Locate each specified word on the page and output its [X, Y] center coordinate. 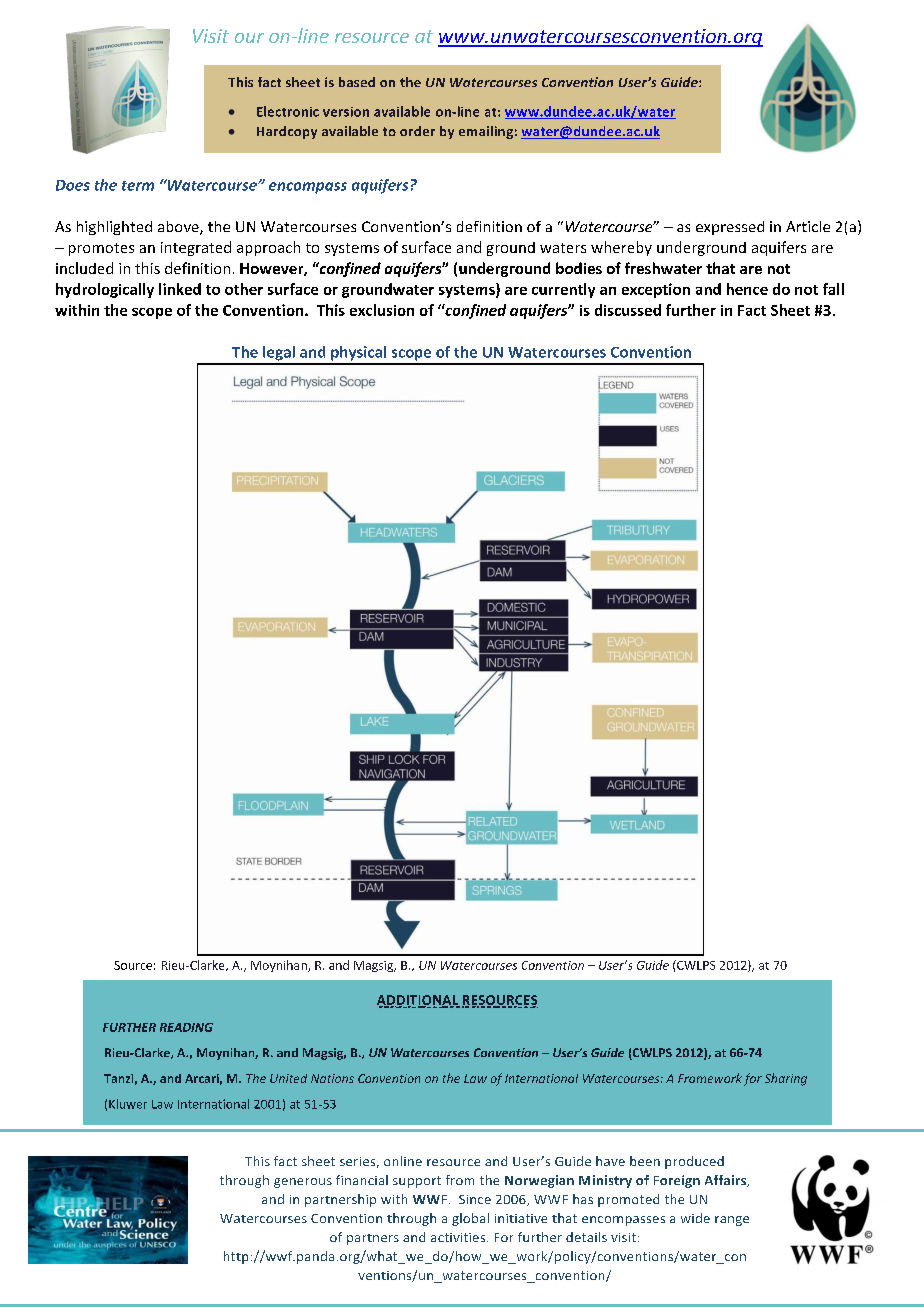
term [138, 186]
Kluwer [128, 1104]
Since [475, 1199]
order [417, 131]
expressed [730, 228]
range [732, 1221]
